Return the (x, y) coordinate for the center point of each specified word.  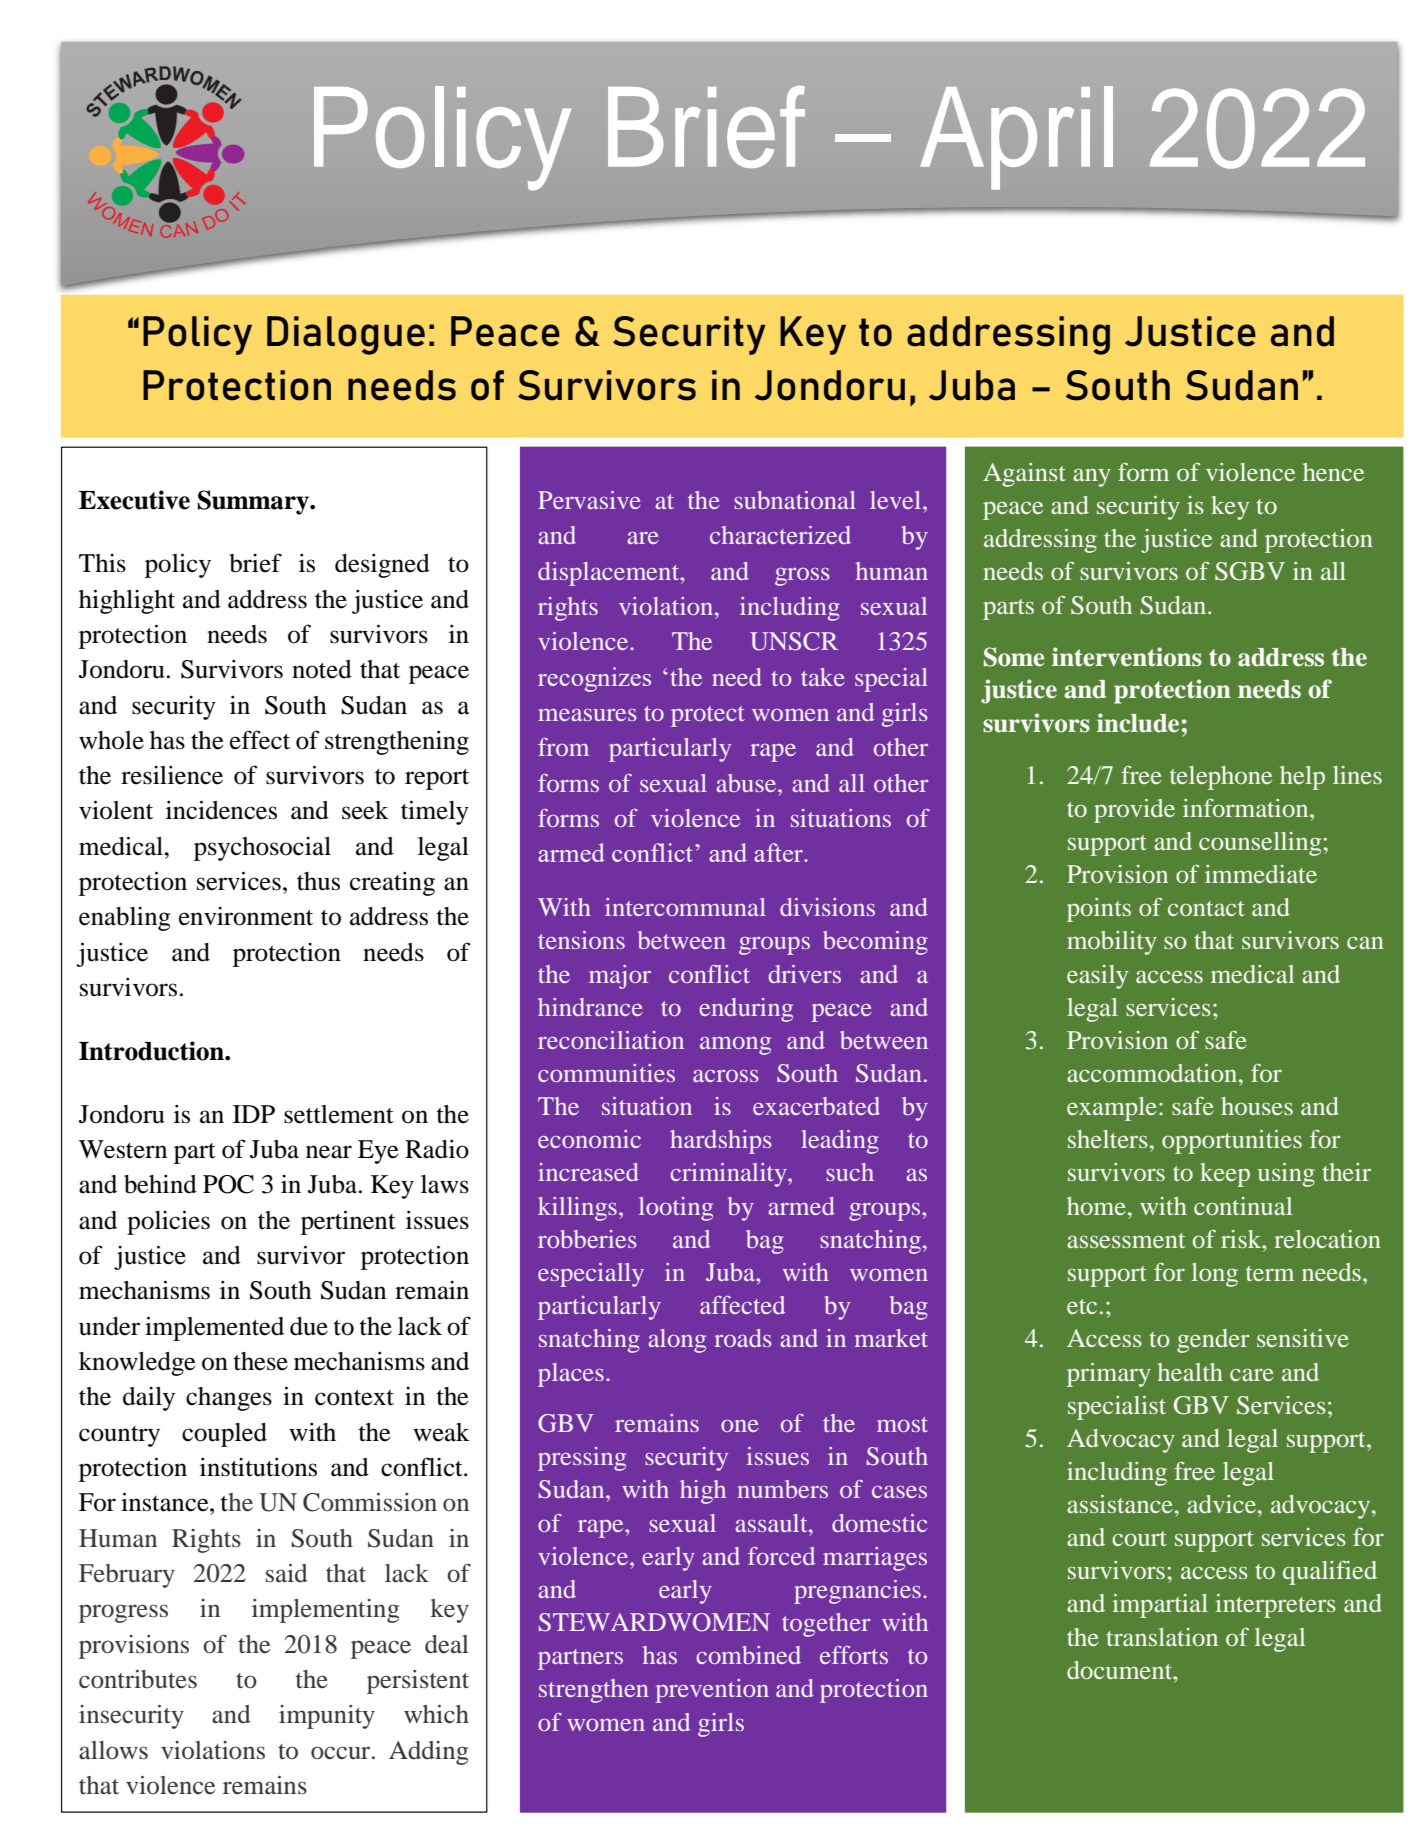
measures (587, 715)
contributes (138, 1679)
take (823, 677)
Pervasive (589, 500)
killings (577, 1209)
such (850, 1172)
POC (228, 1184)
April (1016, 138)
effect (260, 740)
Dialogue (346, 335)
